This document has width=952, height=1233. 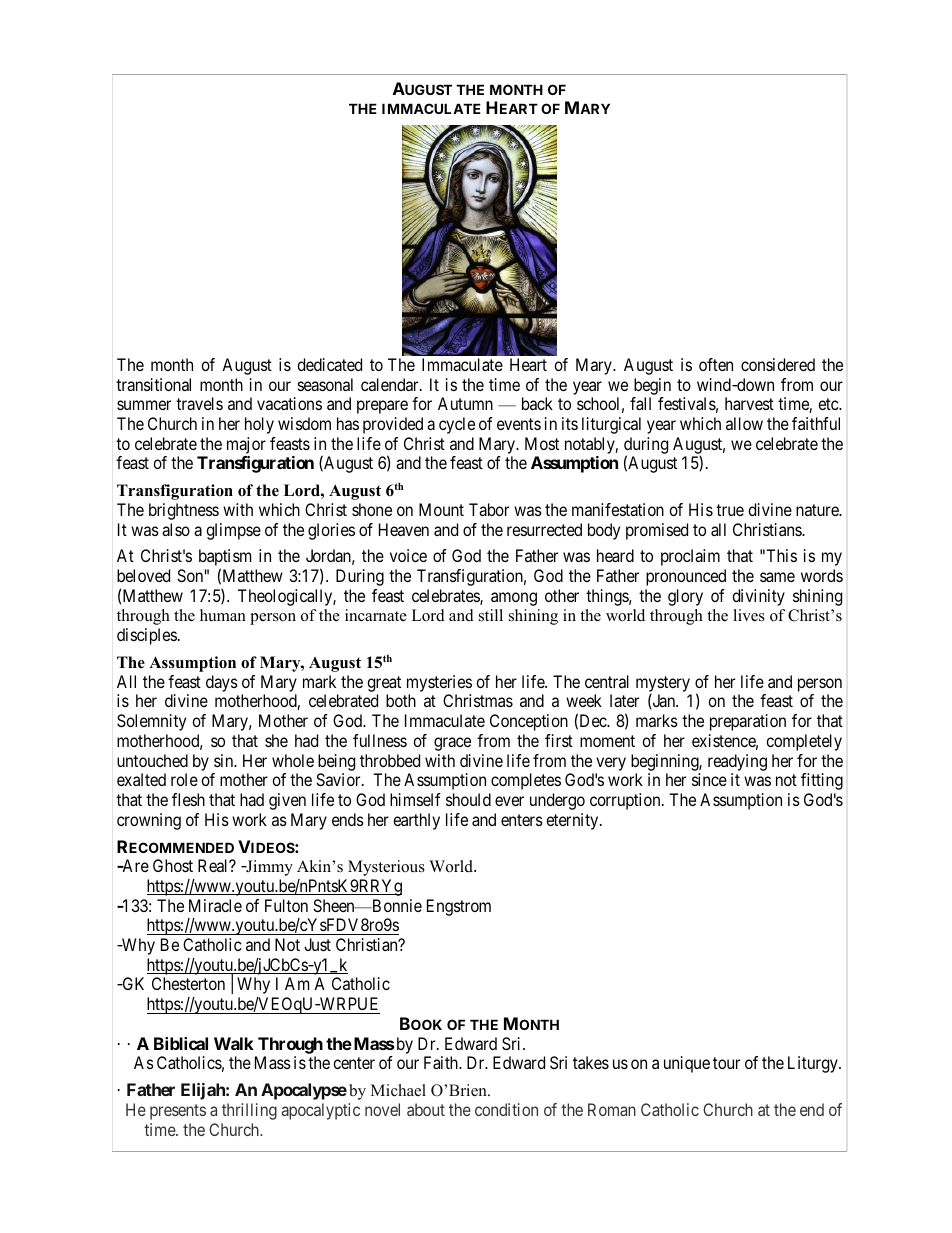 What do you see at coordinates (452, 744) in the document?
I see `grace` at bounding box center [452, 744].
